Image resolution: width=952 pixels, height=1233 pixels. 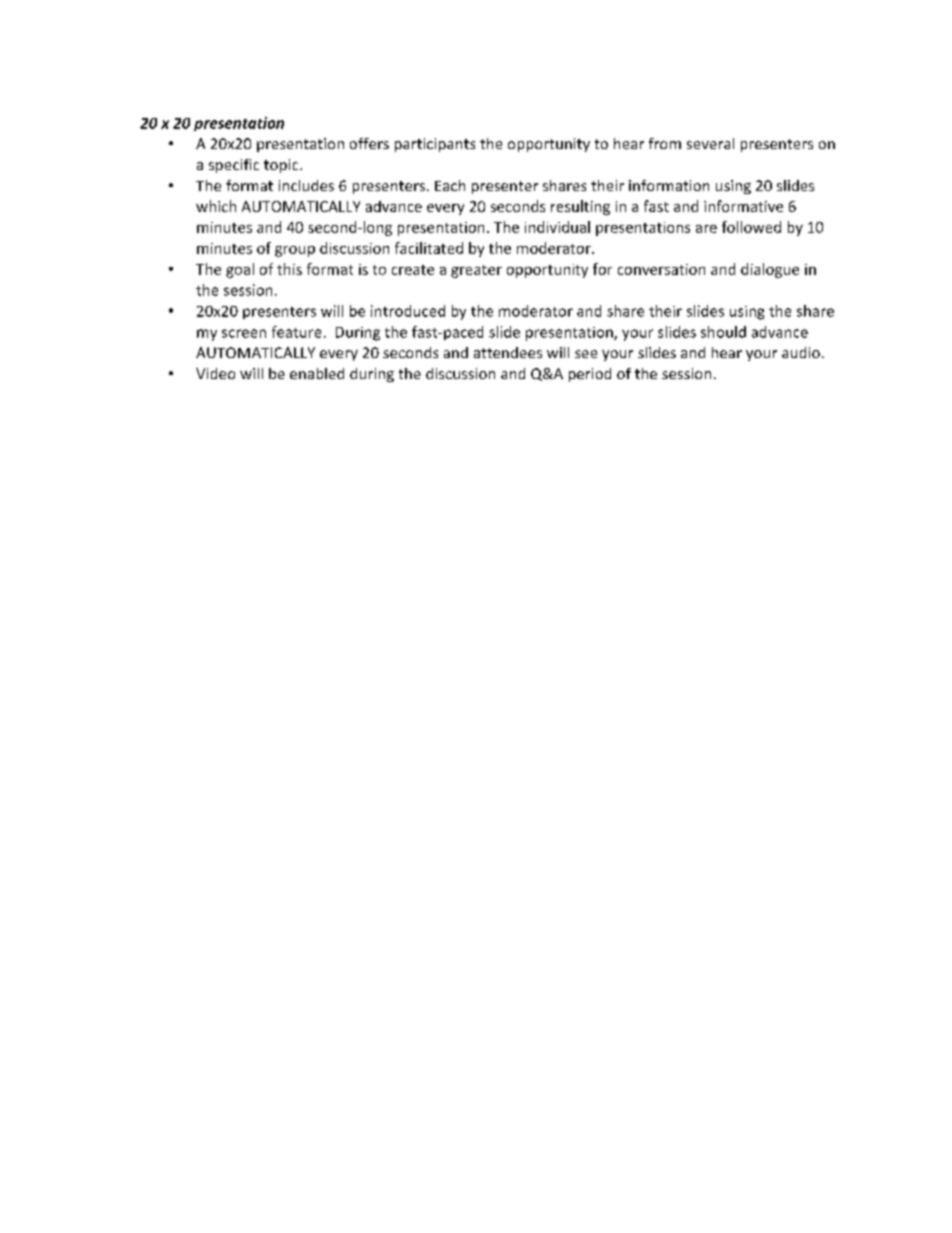 I want to click on enabled, so click(x=317, y=373).
